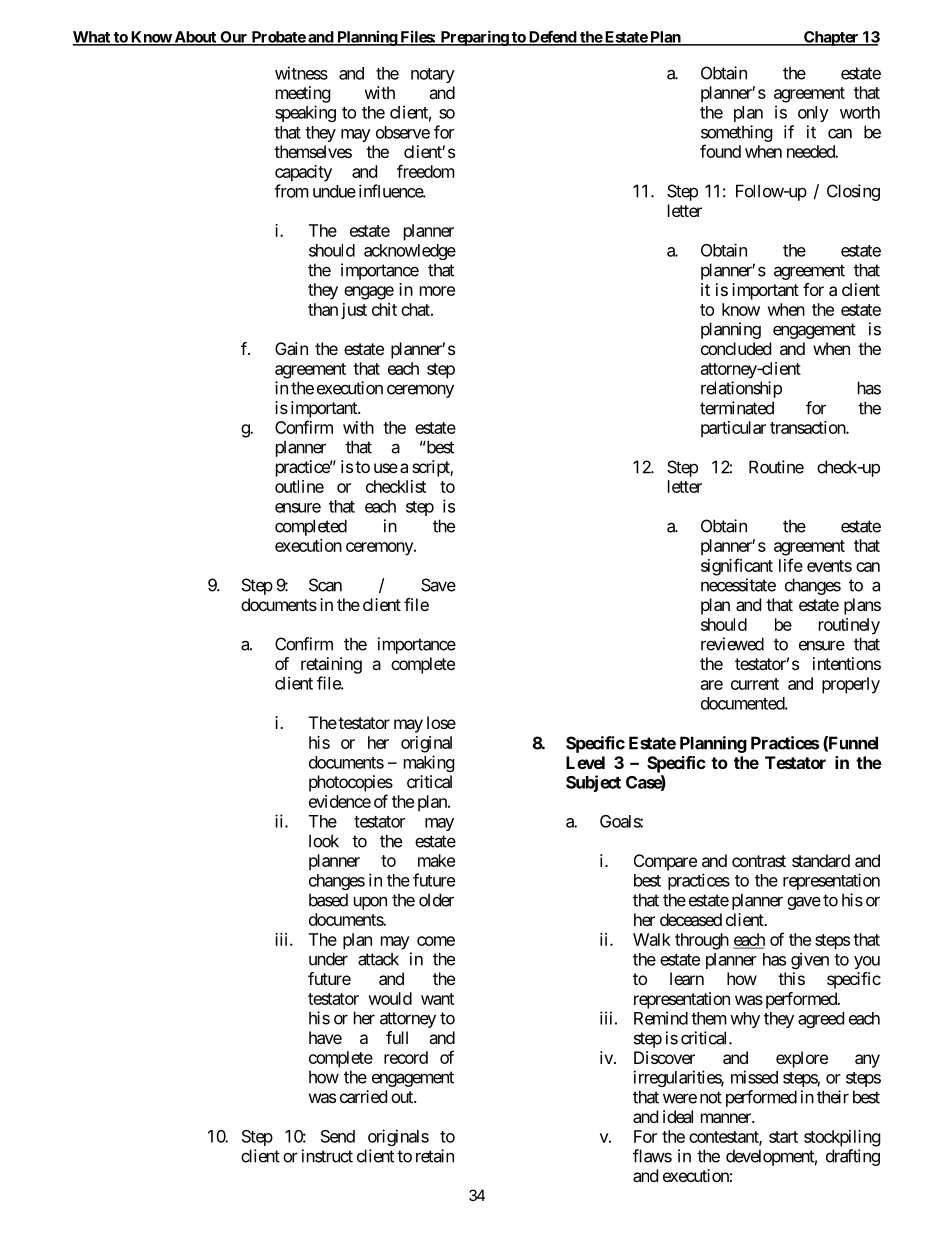 The width and height of the screenshot is (952, 1233). I want to click on instruct, so click(327, 1156).
